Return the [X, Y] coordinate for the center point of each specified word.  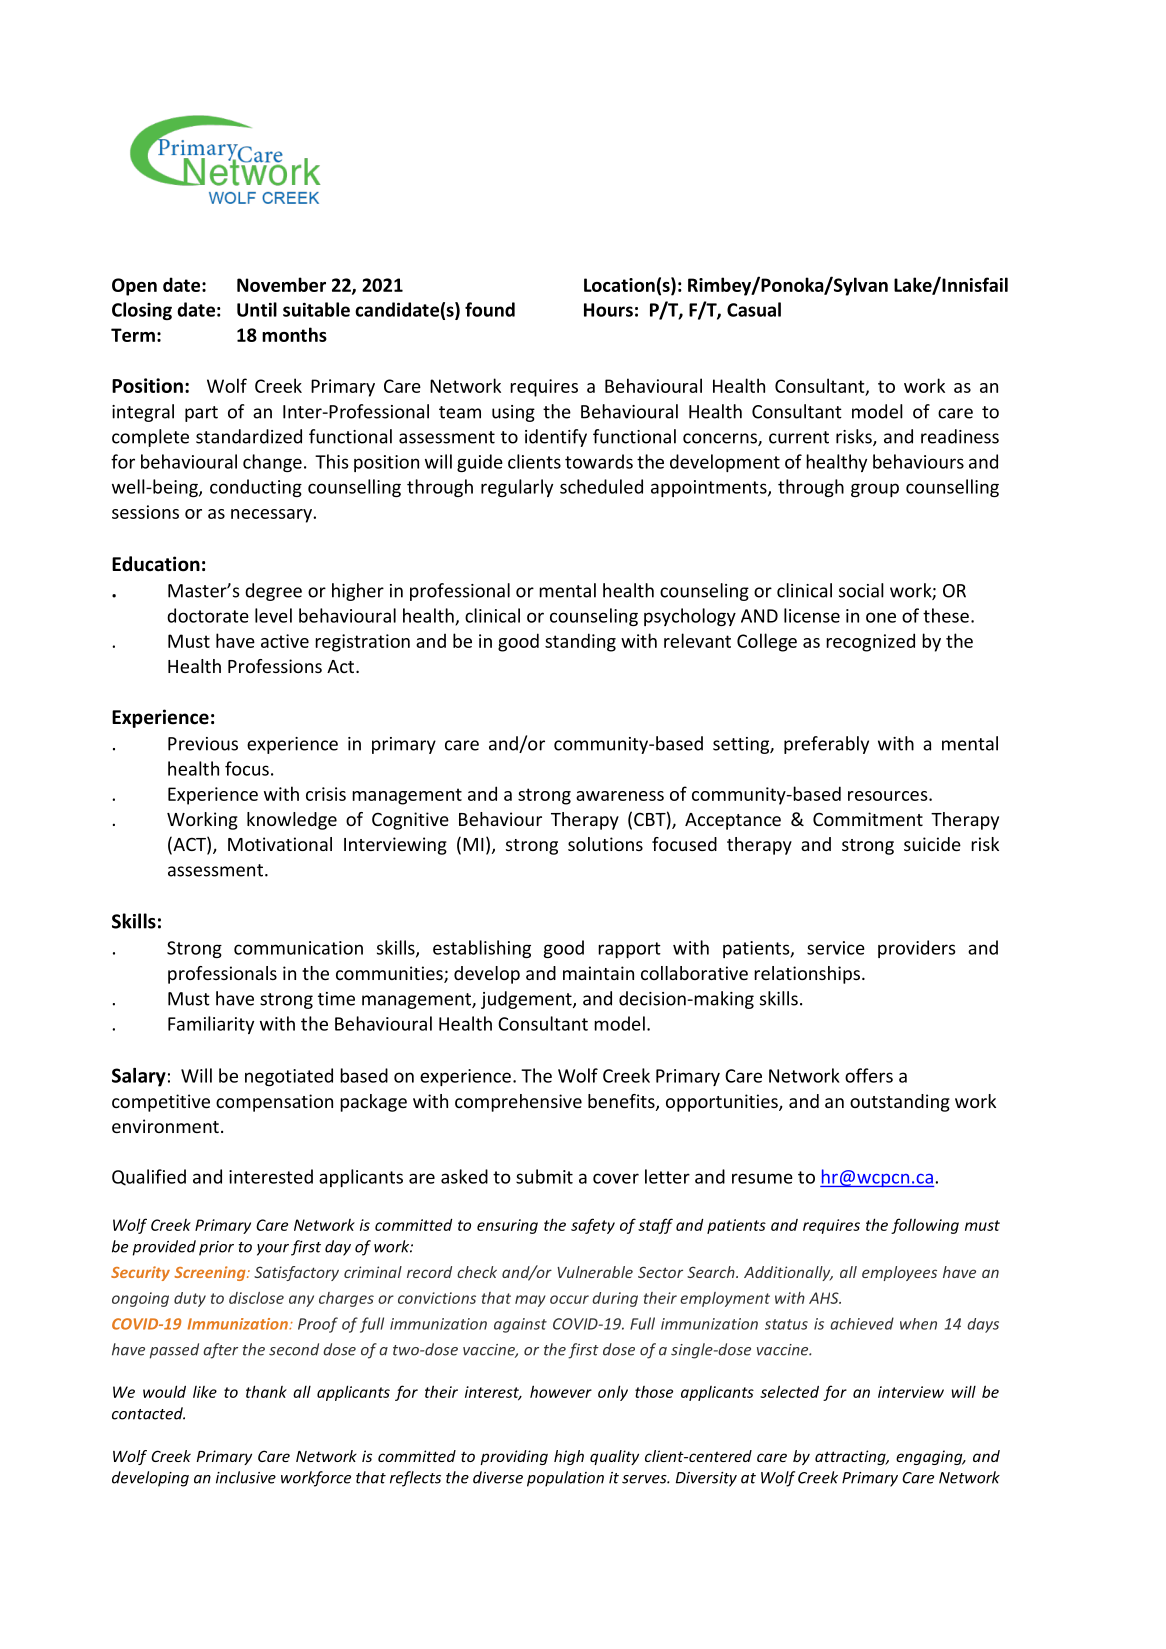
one [881, 617]
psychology [690, 617]
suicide [932, 844]
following [925, 1226]
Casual [754, 309]
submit [544, 1176]
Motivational [280, 844]
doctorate [208, 615]
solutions [605, 844]
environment [165, 1126]
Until [257, 309]
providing [514, 1457]
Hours [608, 310]
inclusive [246, 1477]
